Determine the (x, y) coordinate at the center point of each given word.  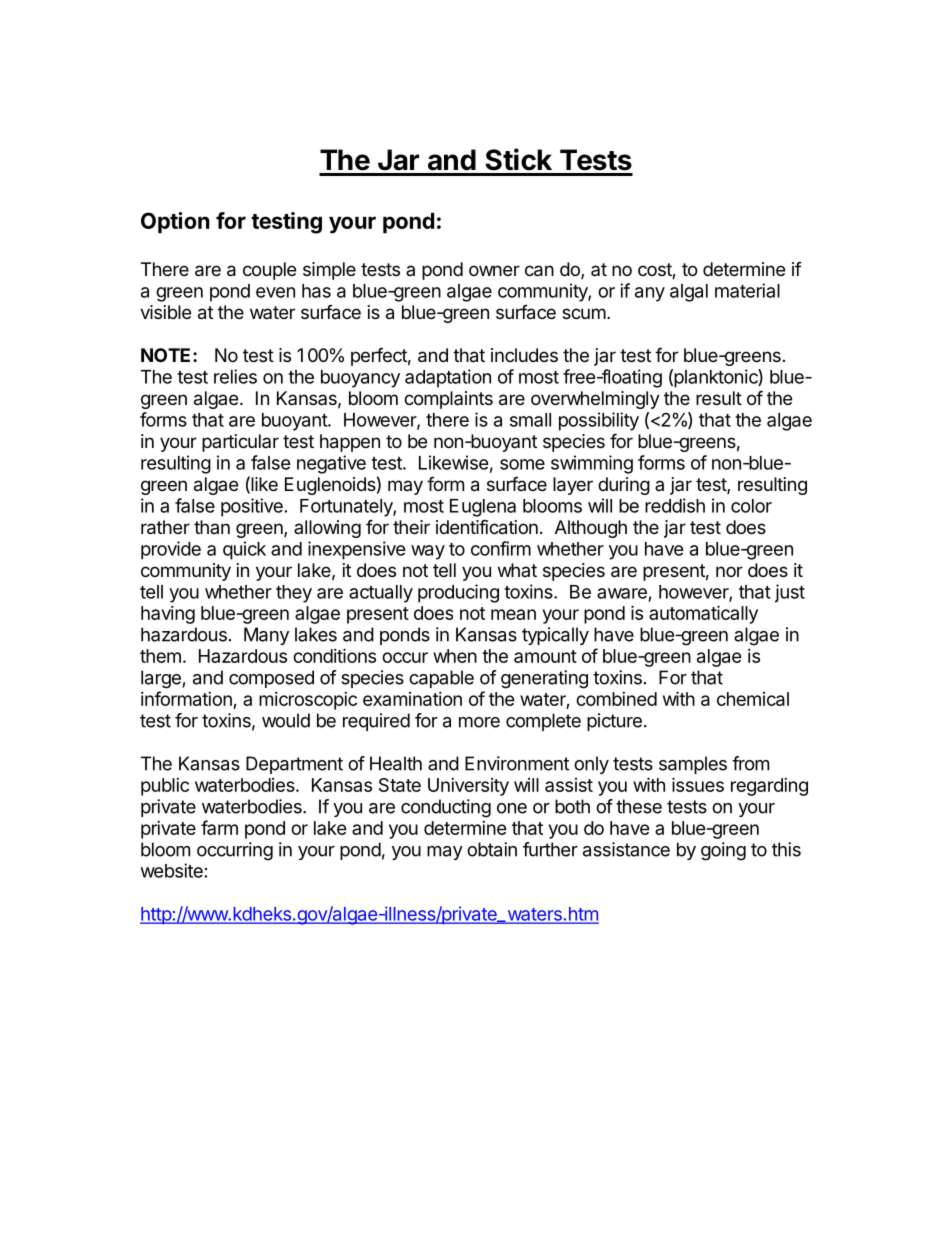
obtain (492, 849)
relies (235, 376)
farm (219, 827)
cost (655, 271)
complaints (448, 400)
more (479, 722)
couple (269, 271)
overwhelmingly (595, 400)
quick (244, 550)
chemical (753, 699)
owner (494, 270)
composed (271, 679)
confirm (501, 548)
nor (729, 571)
